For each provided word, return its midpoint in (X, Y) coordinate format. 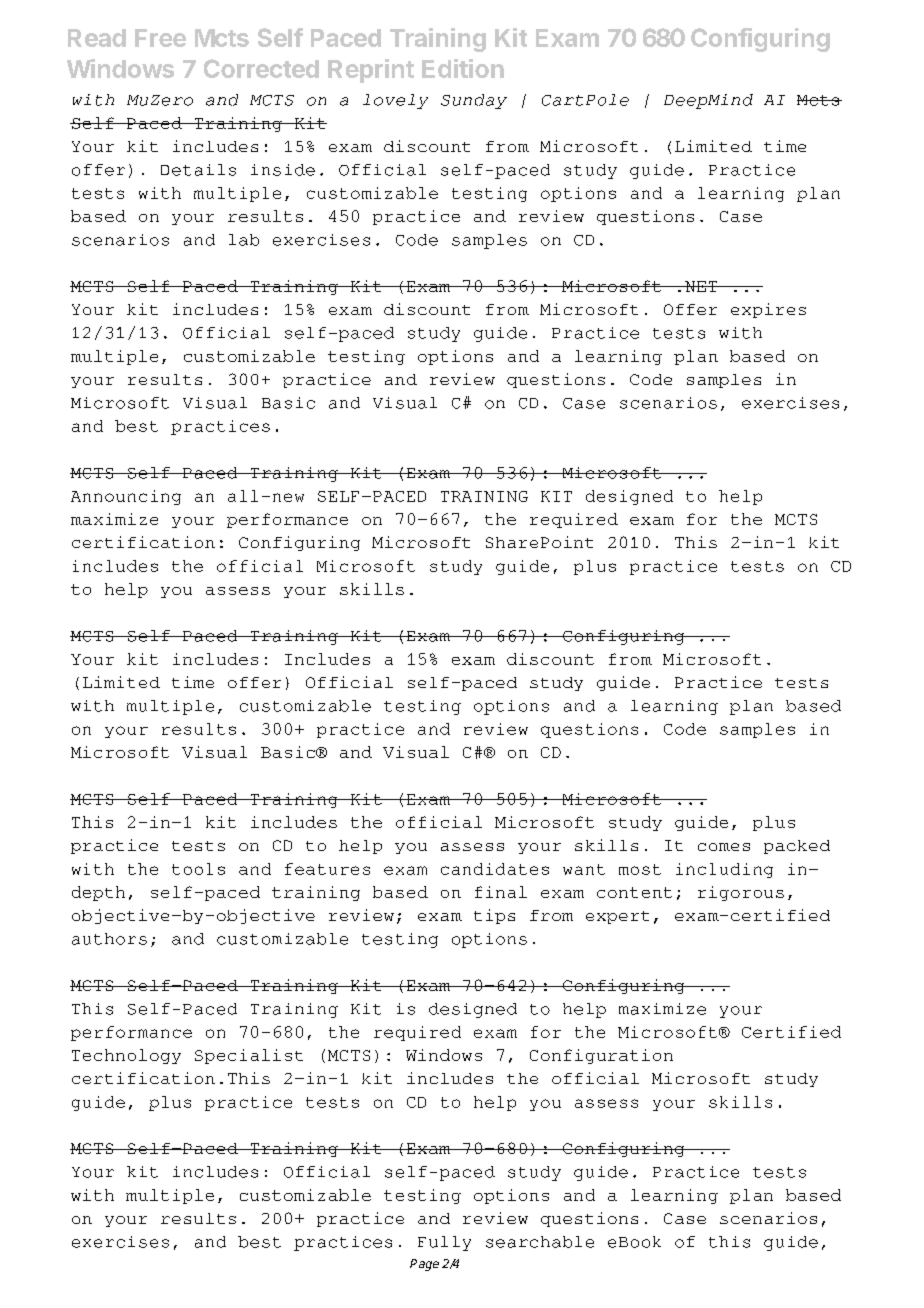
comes (724, 847)
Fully (444, 1243)
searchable (540, 1242)
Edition (463, 68)
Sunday (474, 101)
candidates (495, 869)
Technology (126, 1056)
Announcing (126, 497)
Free (160, 38)
